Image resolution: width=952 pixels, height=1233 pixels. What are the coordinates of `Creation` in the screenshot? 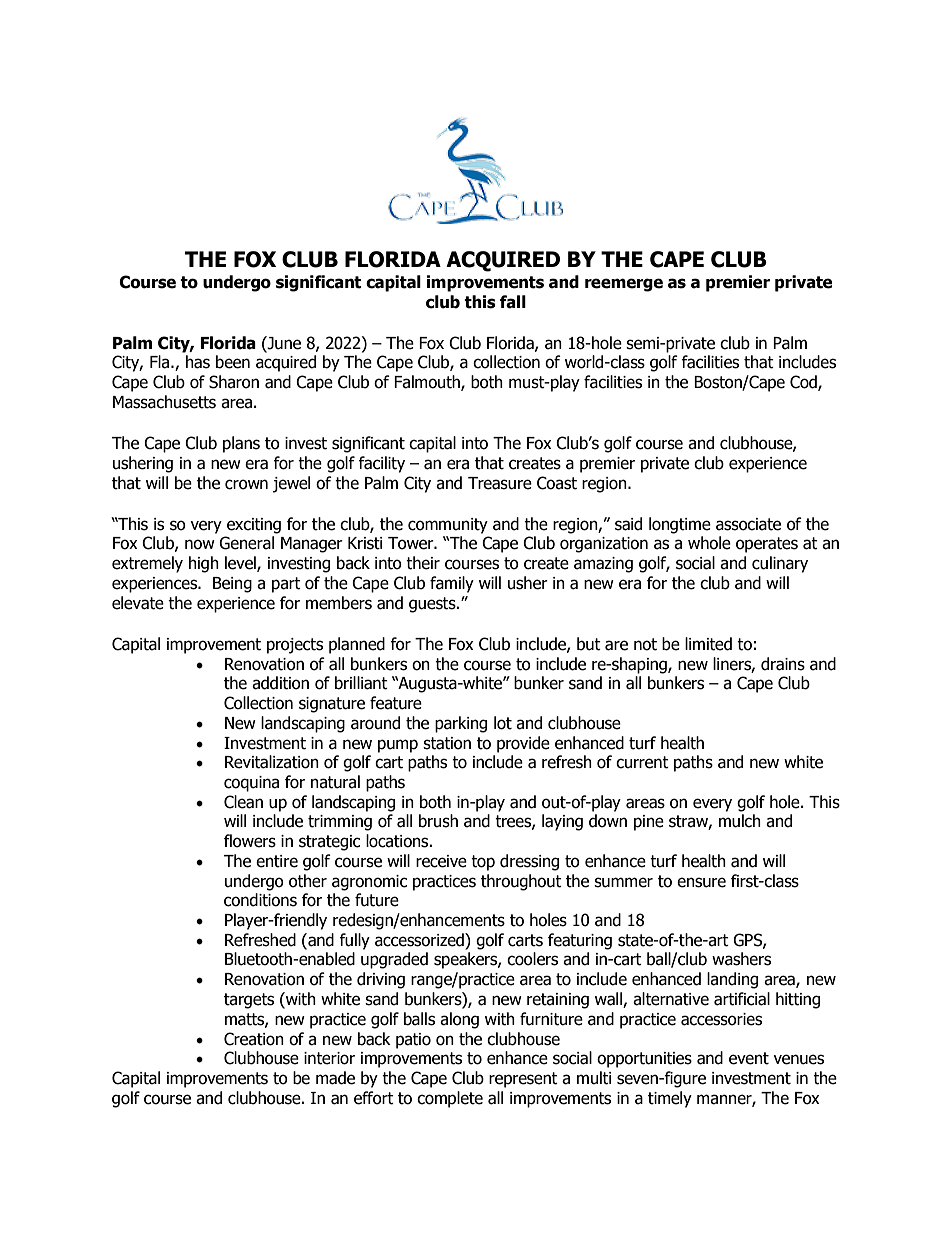 It's located at (254, 1039).
